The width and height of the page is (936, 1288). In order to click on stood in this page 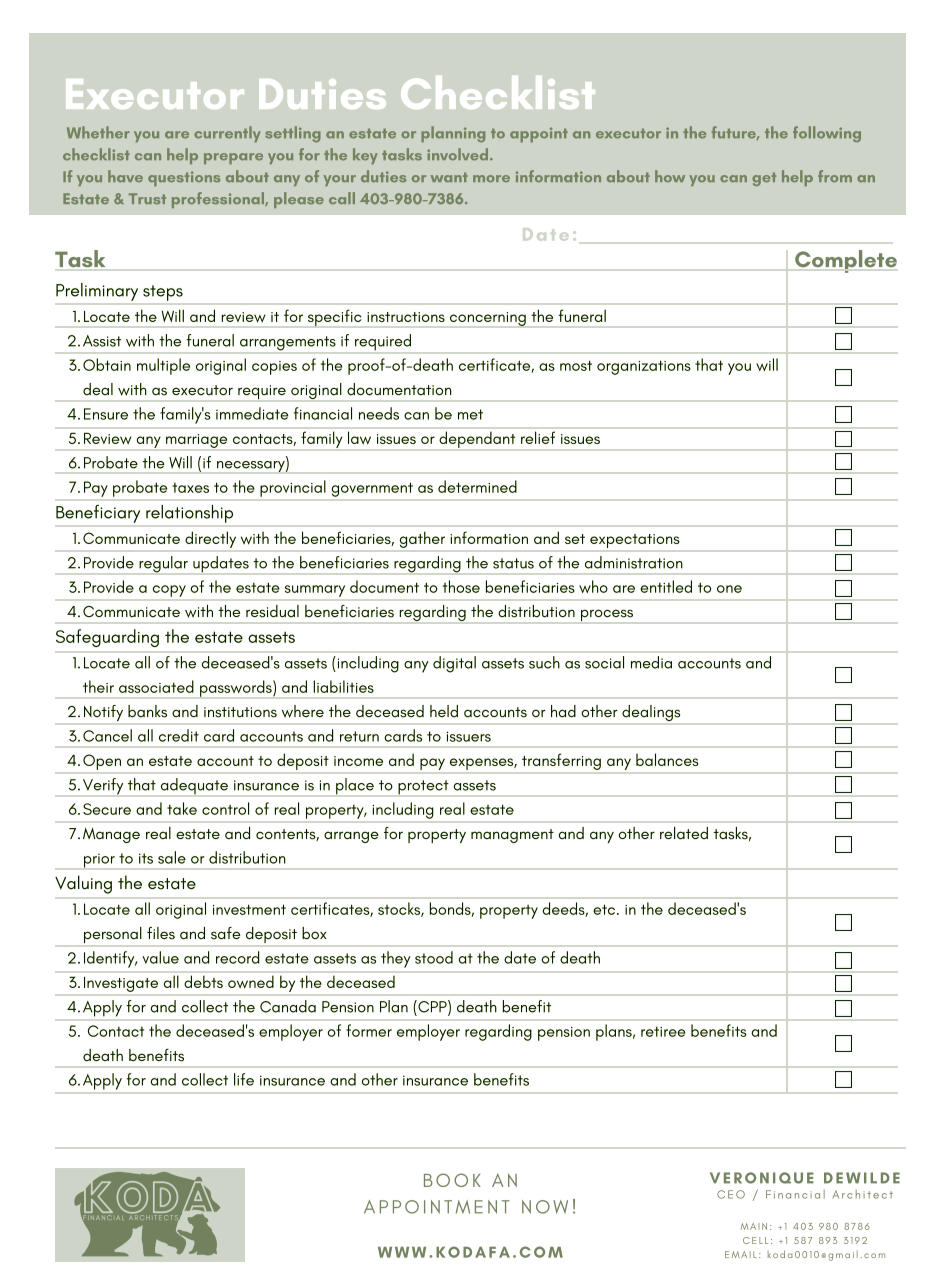, I will do `click(434, 957)`.
